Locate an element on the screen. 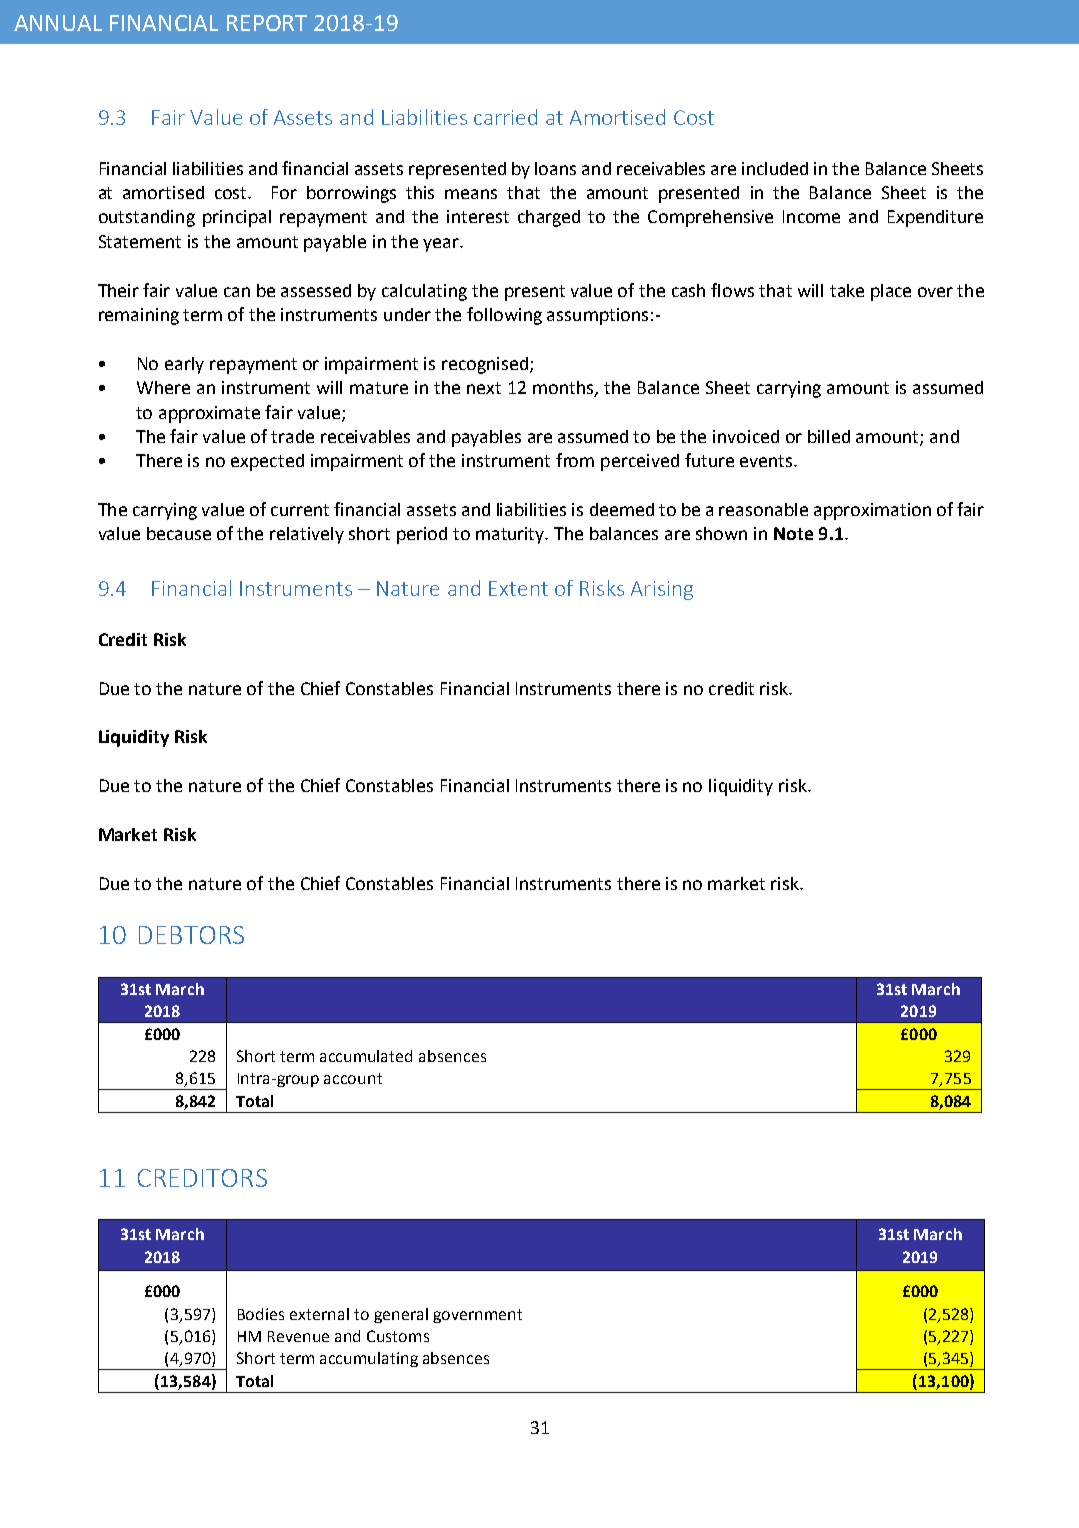 Image resolution: width=1079 pixels, height=1528 pixels. maturity is located at coordinates (511, 535).
